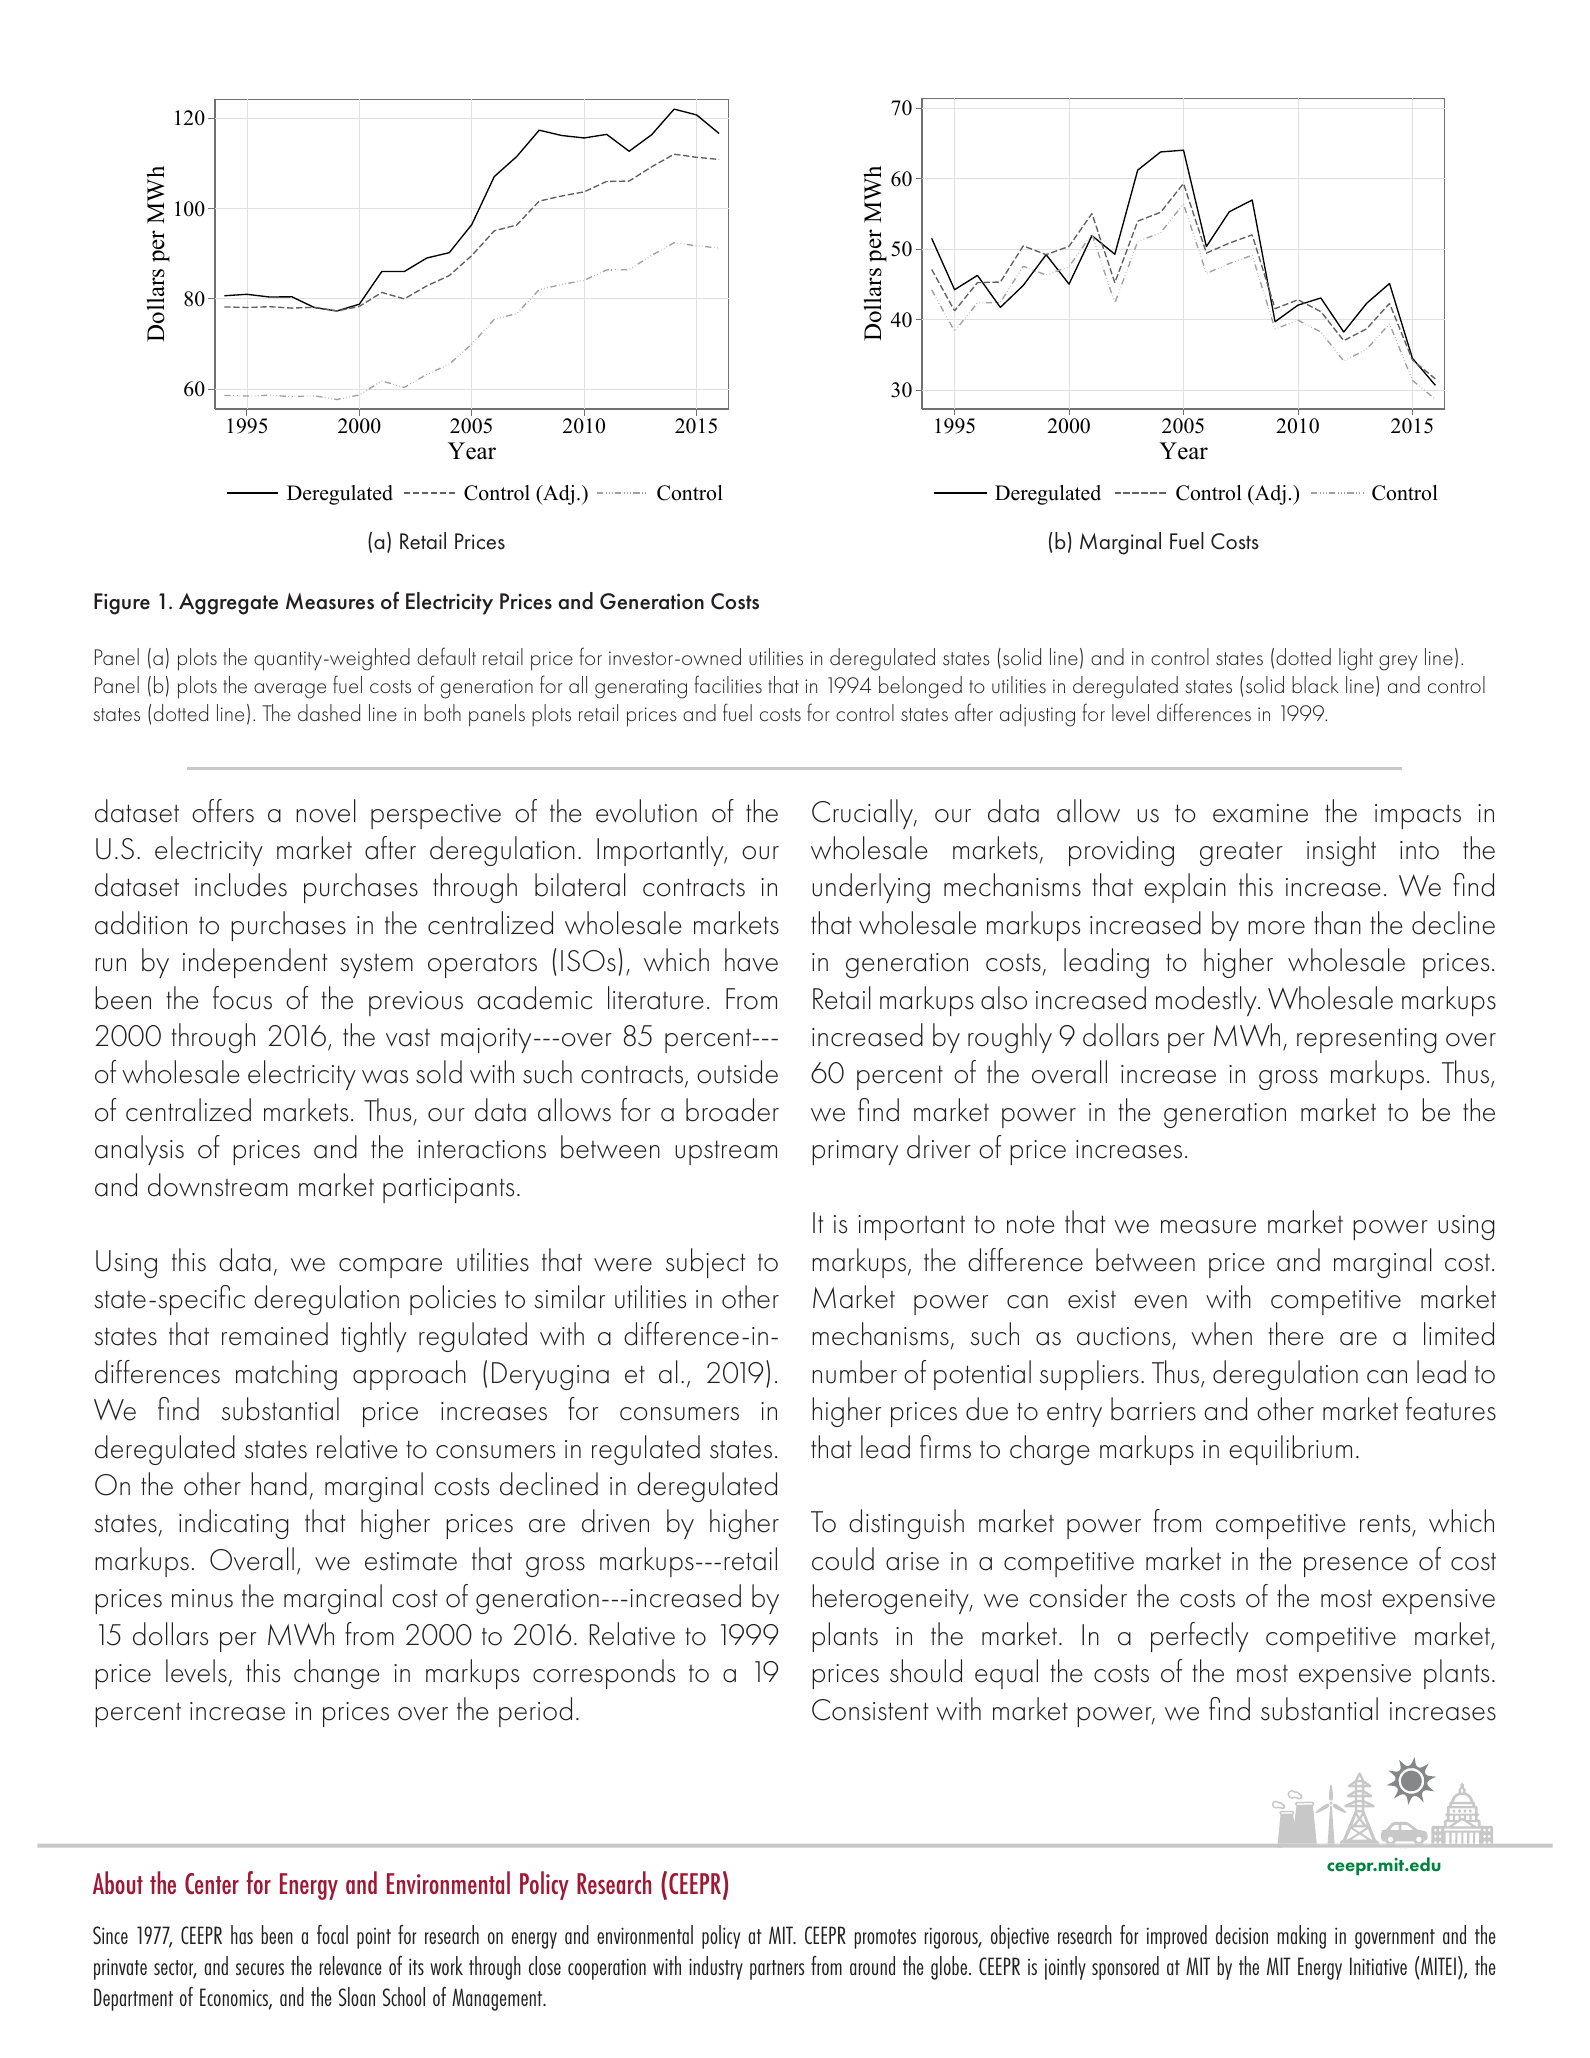 The width and height of the image is (1590, 2058). I want to click on facilities, so click(728, 684).
